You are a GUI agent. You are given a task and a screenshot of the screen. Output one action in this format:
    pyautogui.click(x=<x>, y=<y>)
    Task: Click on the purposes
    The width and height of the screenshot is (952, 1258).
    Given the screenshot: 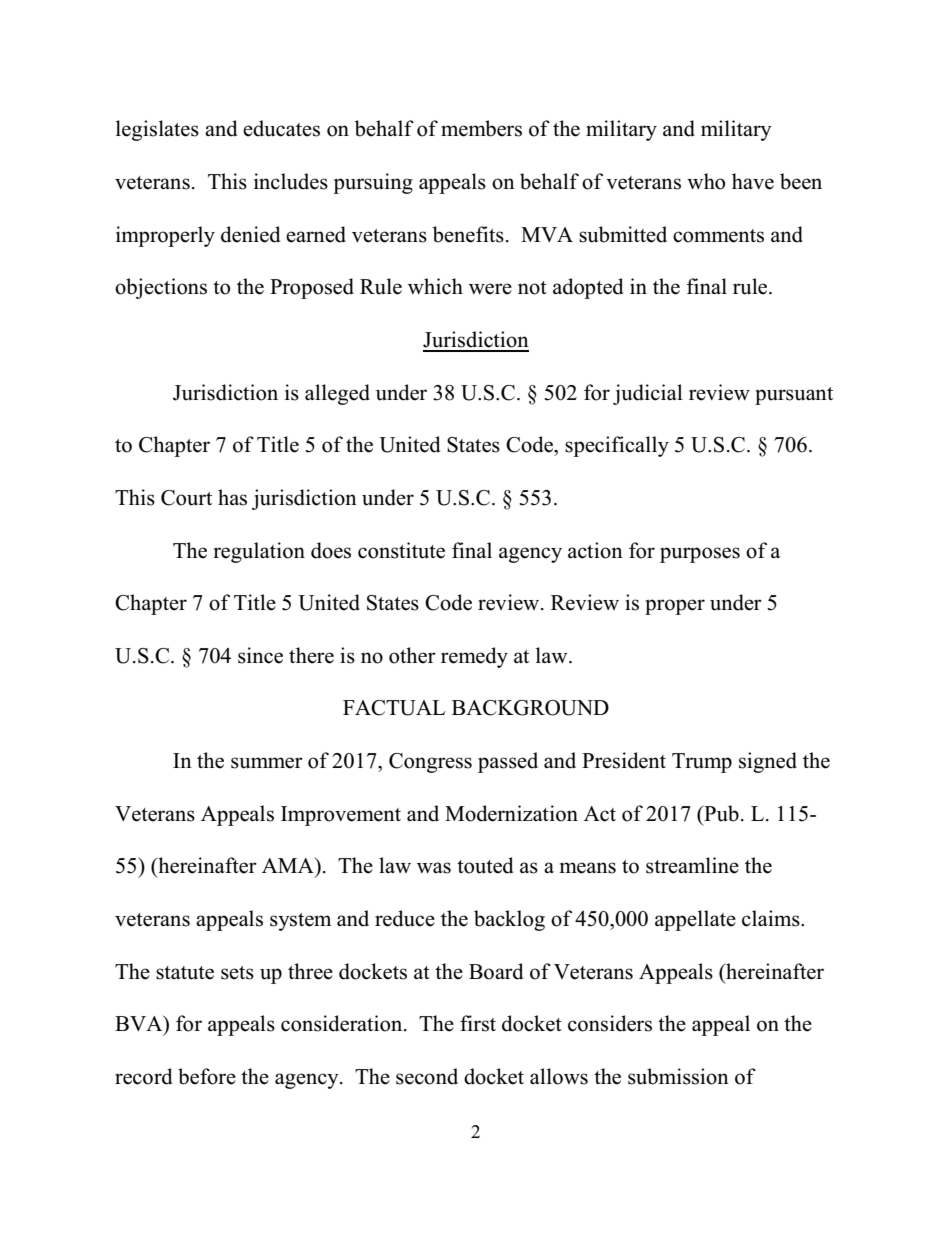 What is the action you would take?
    pyautogui.click(x=700, y=555)
